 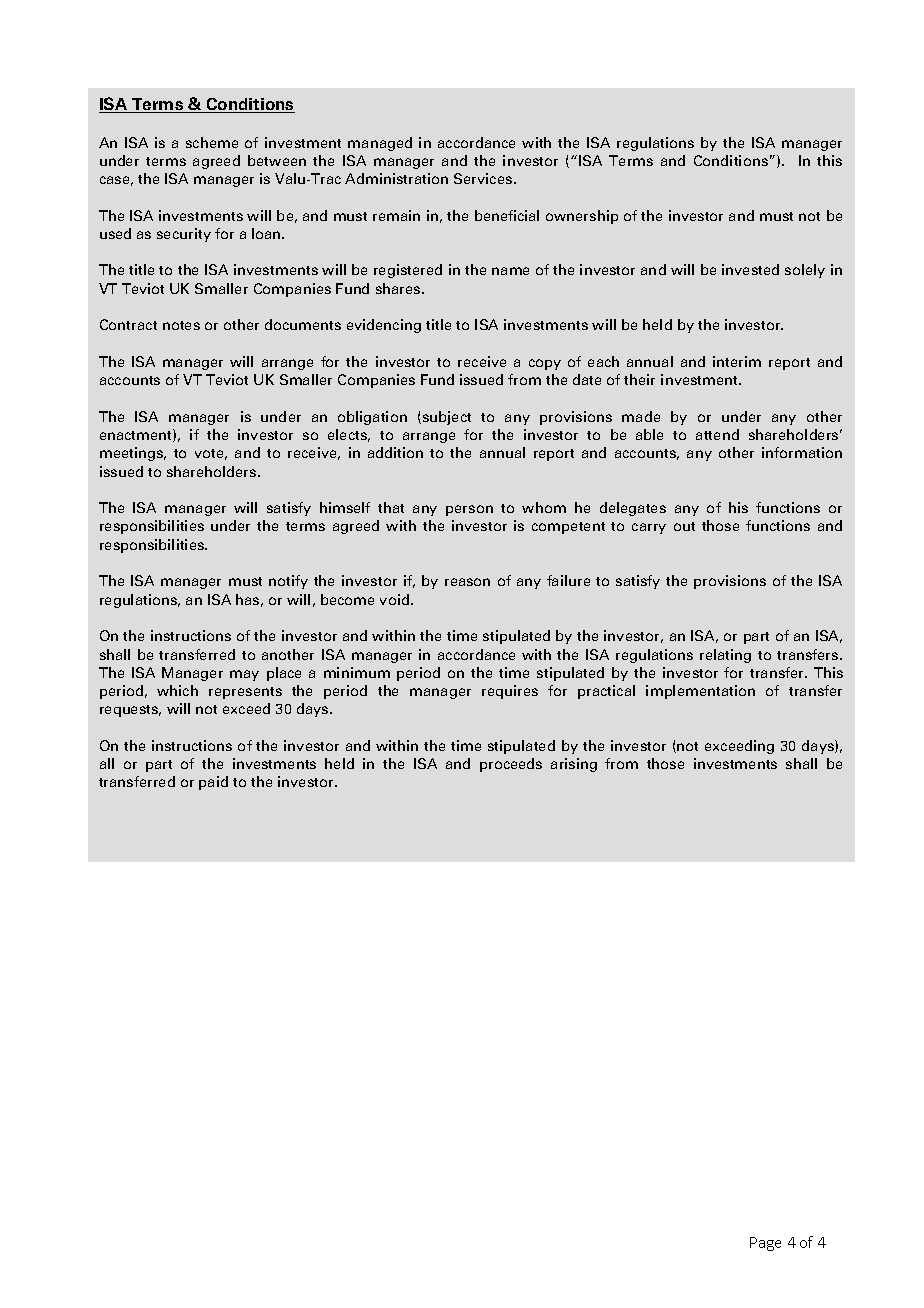 I want to click on invested, so click(x=750, y=269).
